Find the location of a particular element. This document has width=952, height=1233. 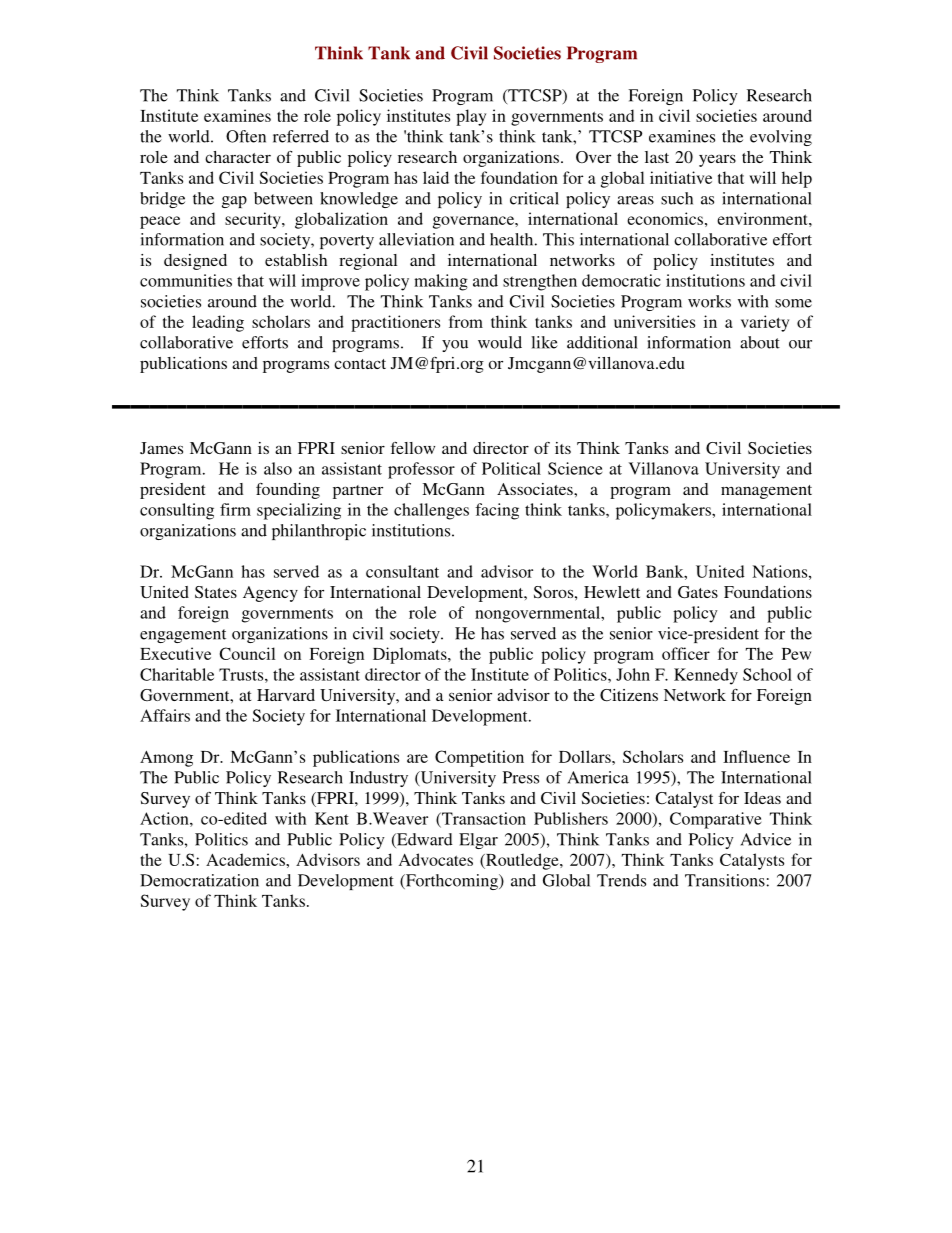

years is located at coordinates (717, 160).
